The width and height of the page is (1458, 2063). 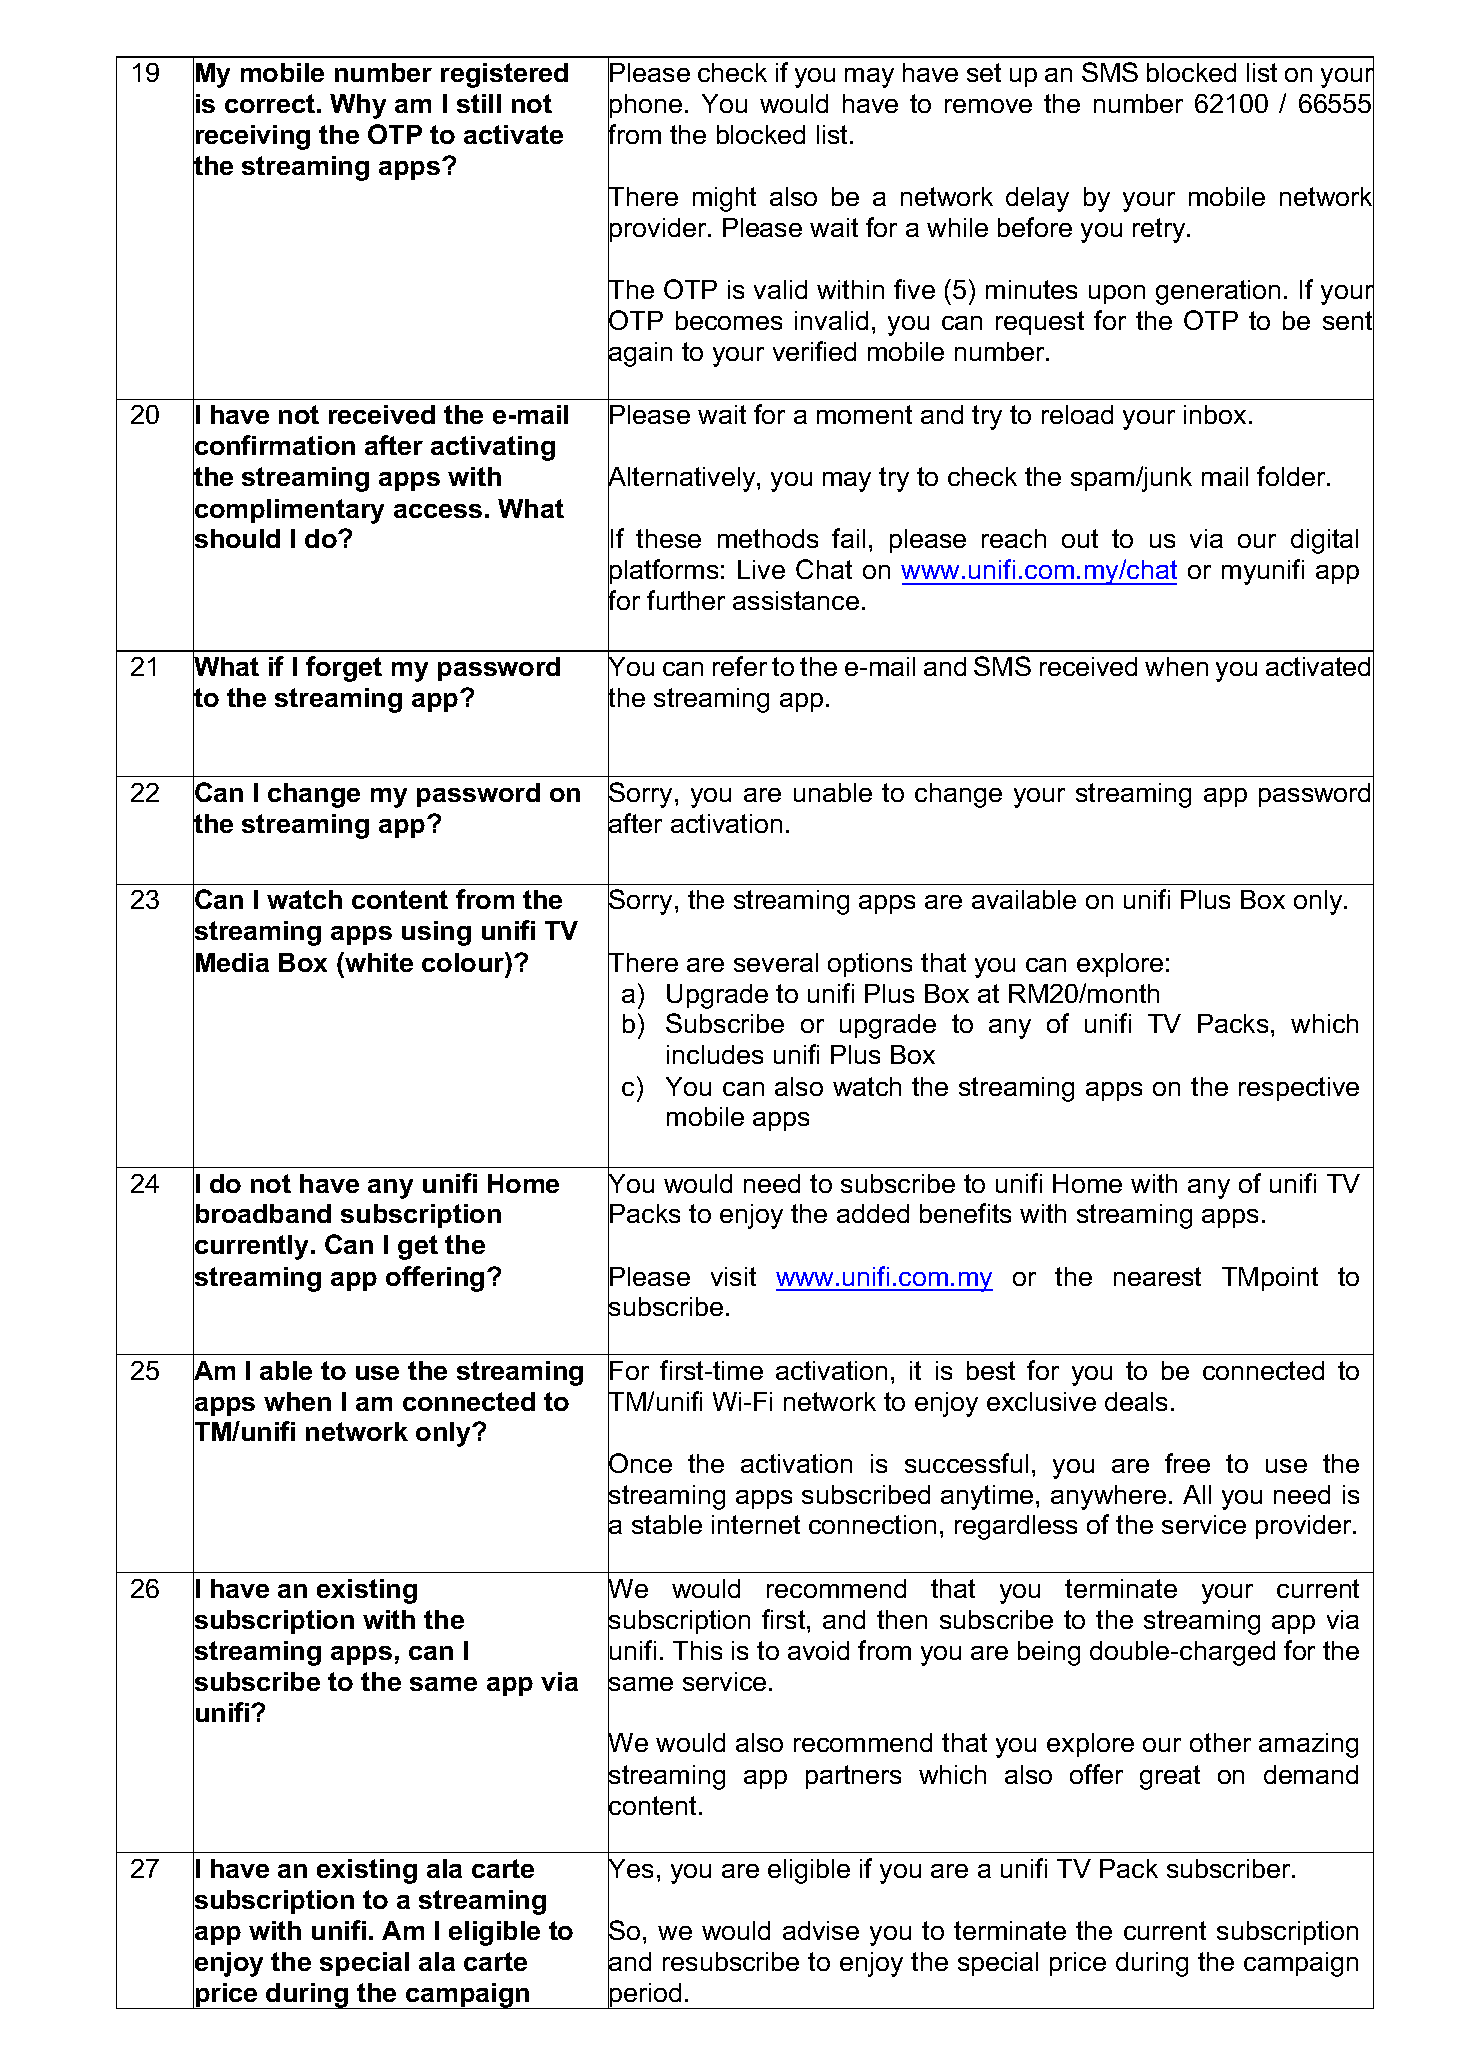 What do you see at coordinates (358, 106) in the page?
I see `Why` at bounding box center [358, 106].
